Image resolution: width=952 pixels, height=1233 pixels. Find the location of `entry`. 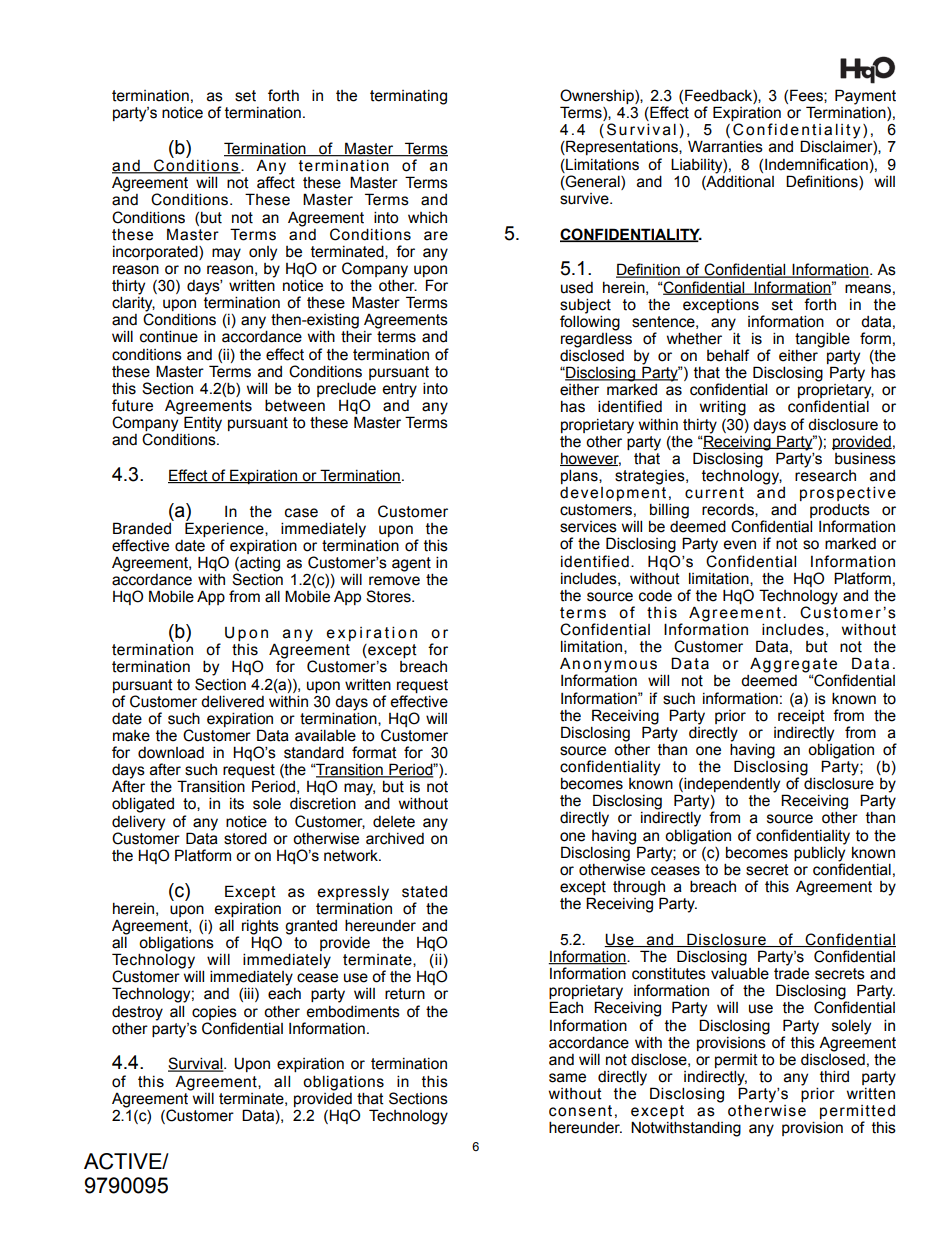

entry is located at coordinates (399, 390).
